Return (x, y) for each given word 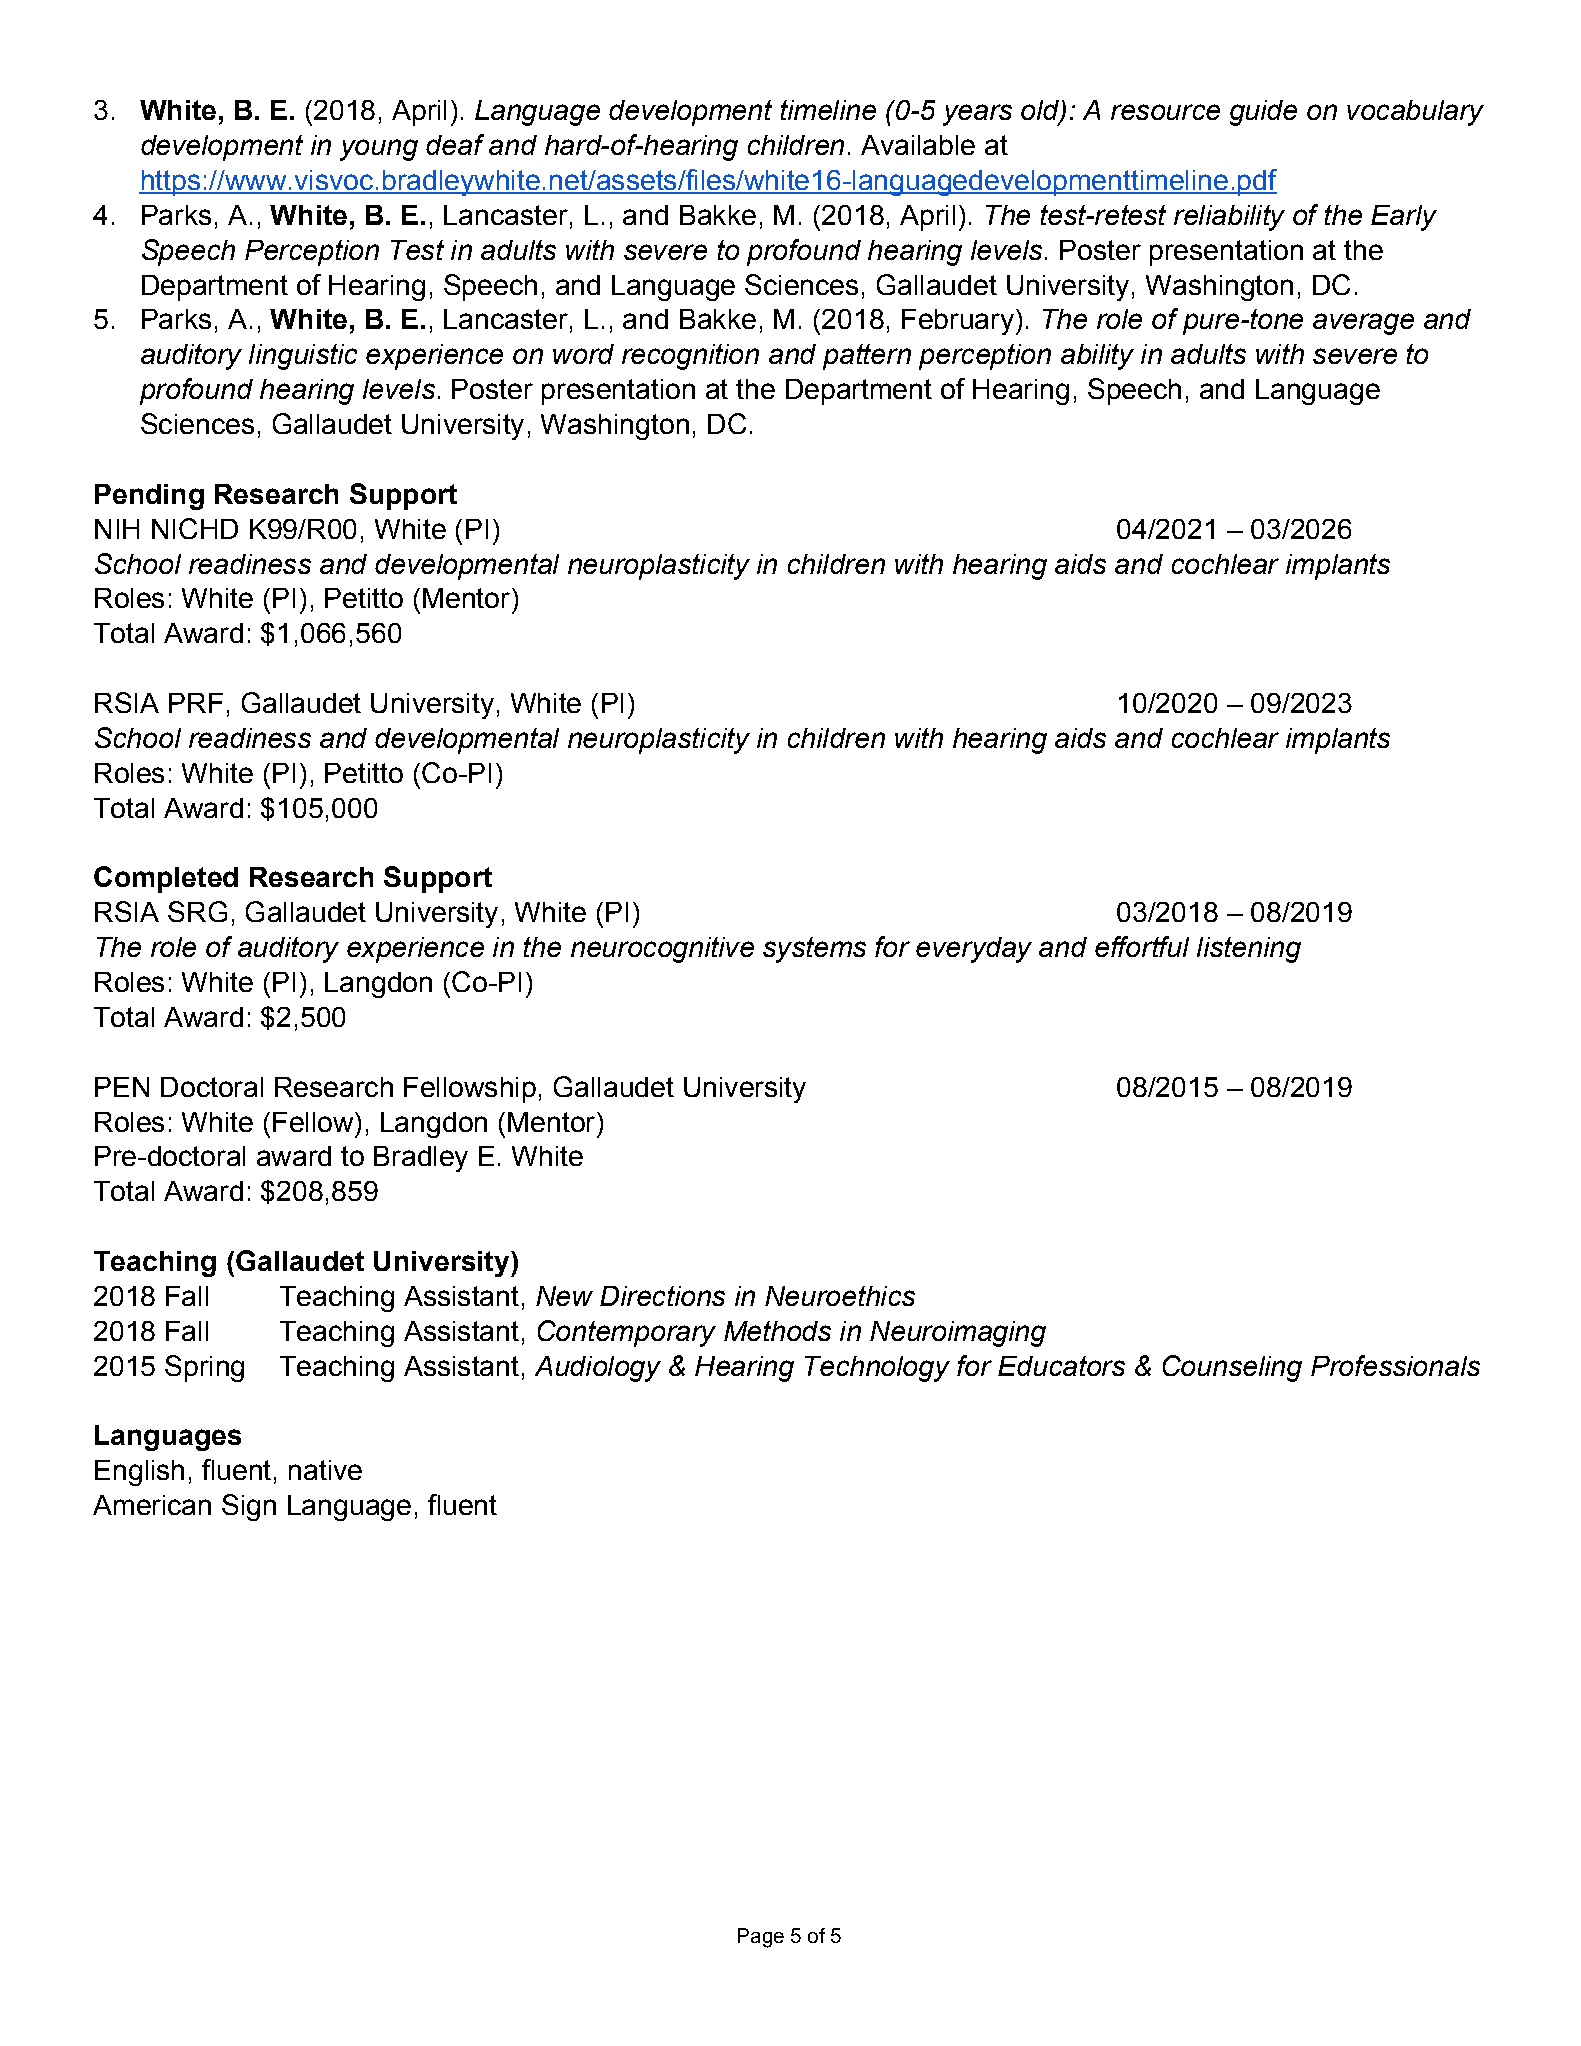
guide (1263, 113)
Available (918, 145)
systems (814, 950)
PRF (196, 703)
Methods (777, 1331)
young (379, 150)
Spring (204, 1368)
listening (1249, 950)
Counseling (1232, 1368)
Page (761, 1938)
